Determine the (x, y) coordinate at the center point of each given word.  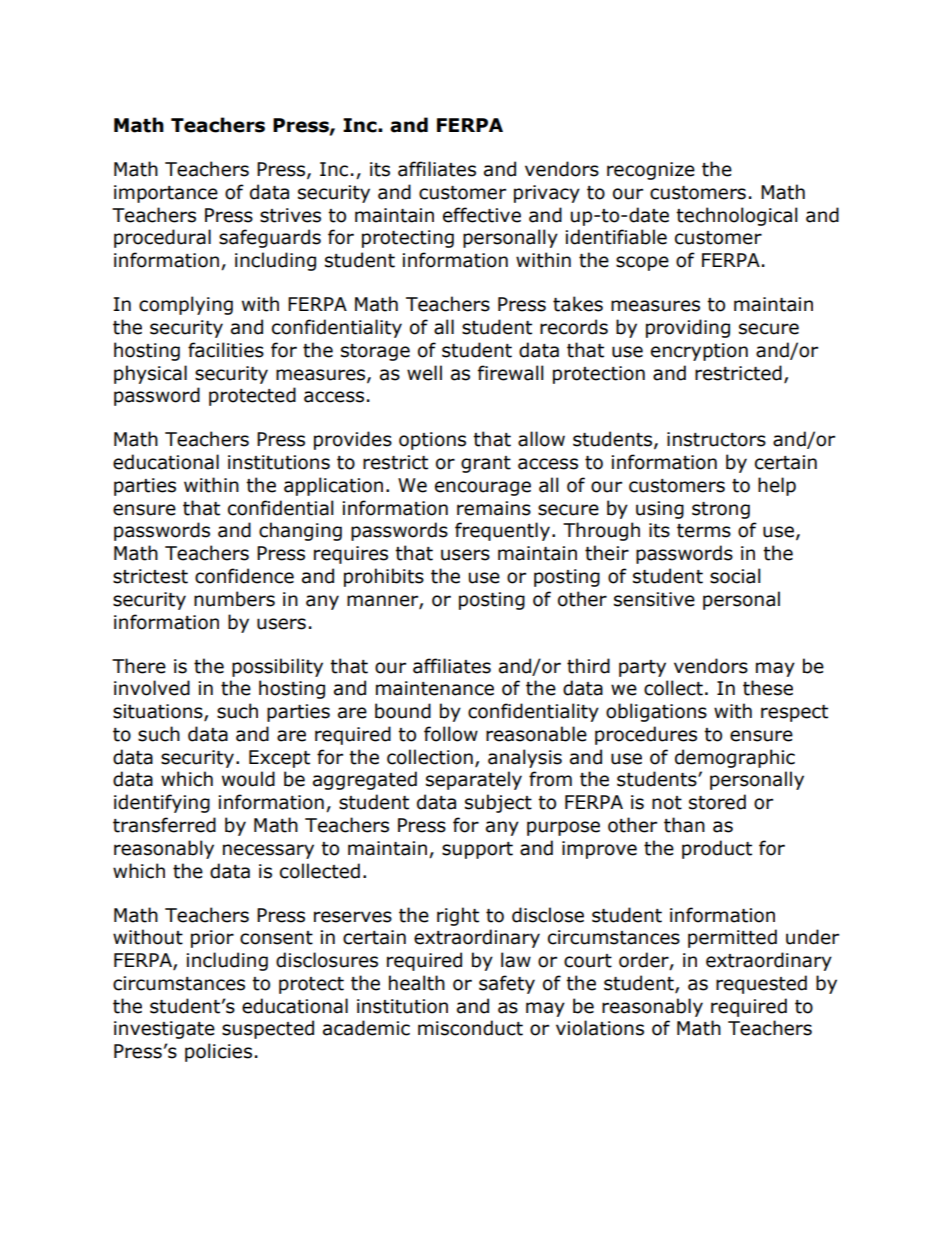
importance (166, 194)
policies (218, 1052)
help (777, 486)
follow (451, 734)
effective (482, 215)
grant (486, 464)
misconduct (470, 1028)
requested (761, 984)
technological (737, 216)
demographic (735, 758)
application (333, 486)
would (248, 779)
